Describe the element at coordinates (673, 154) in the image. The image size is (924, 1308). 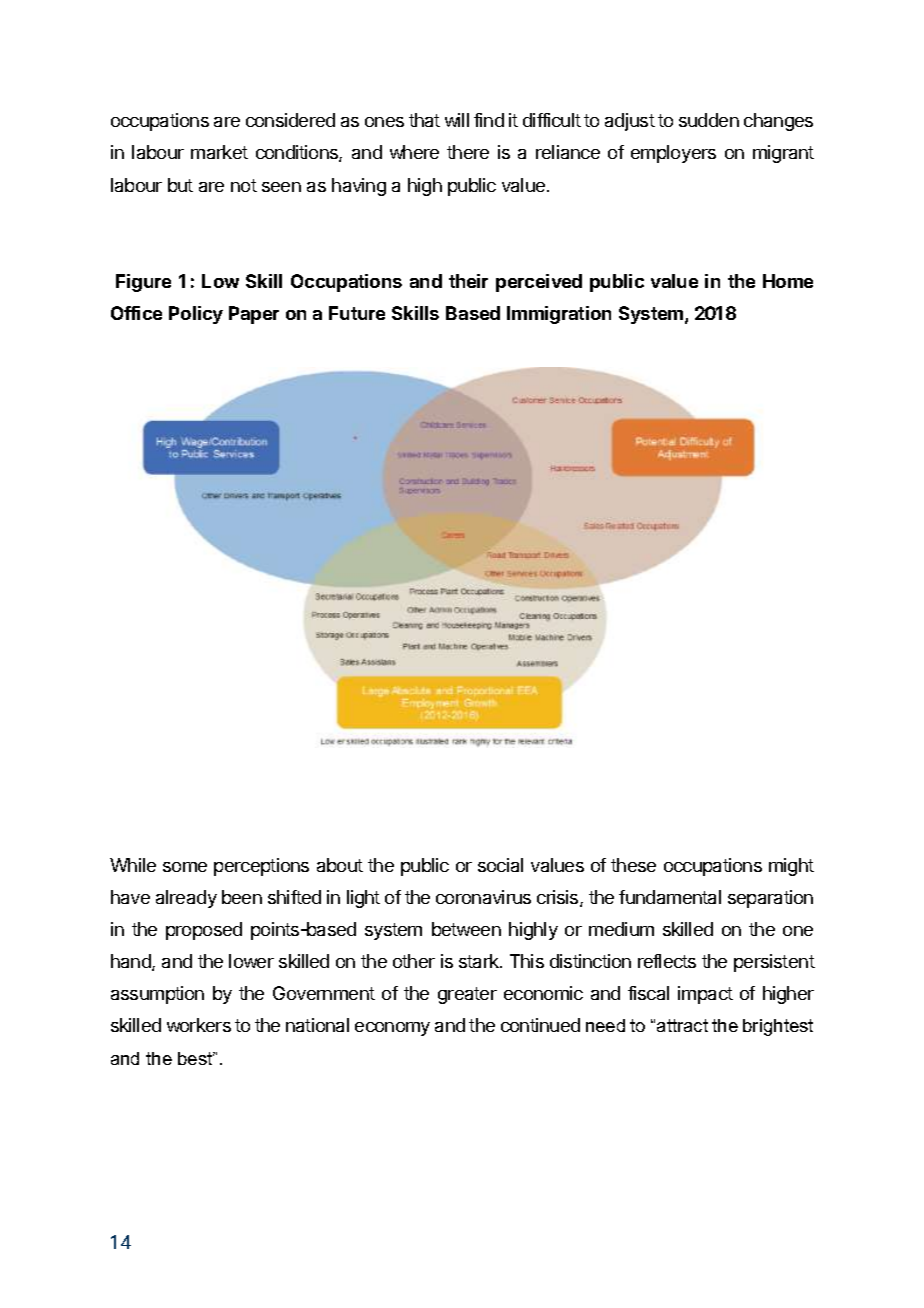
I see `employers` at that location.
